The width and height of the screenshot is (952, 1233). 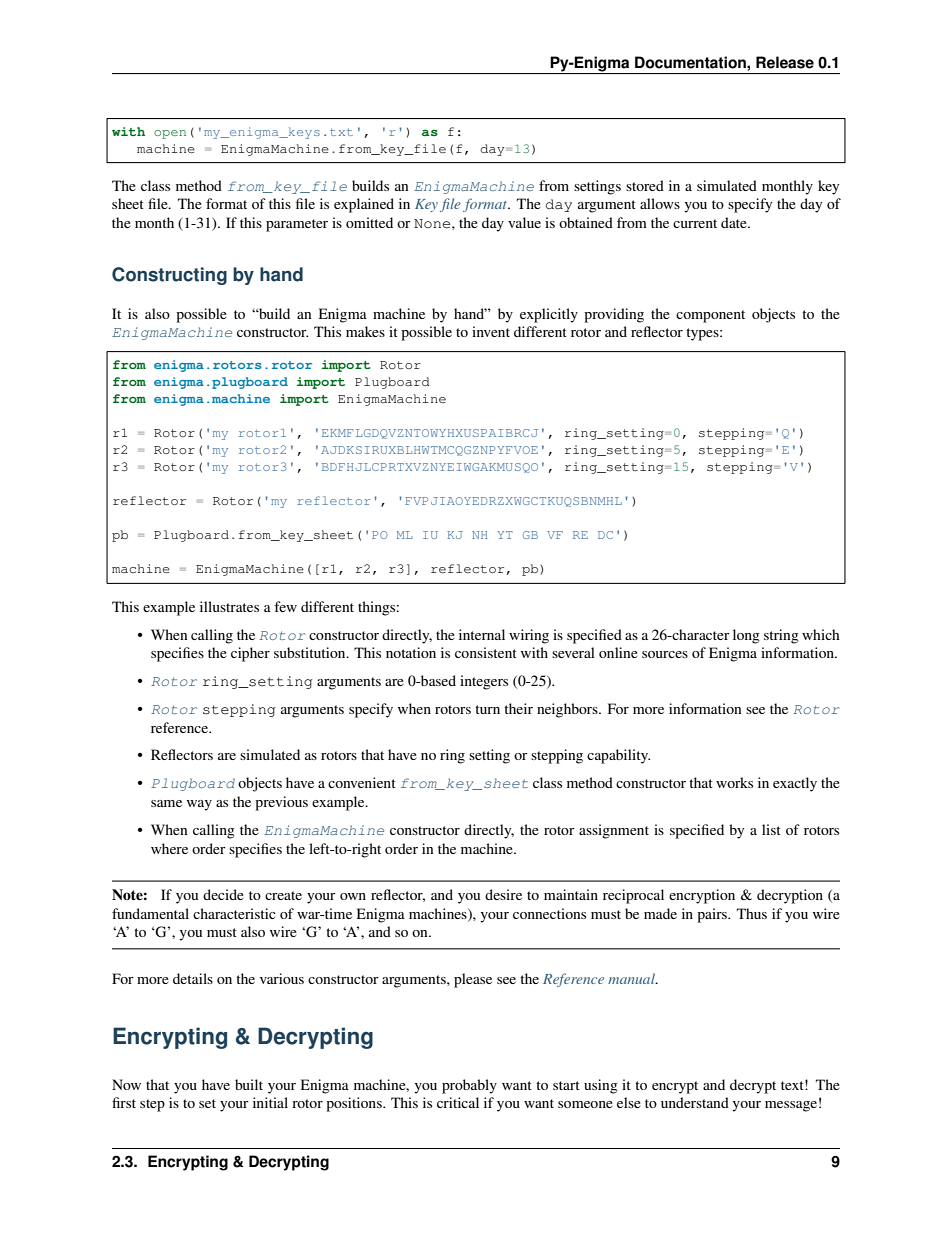 I want to click on component, so click(x=710, y=316).
